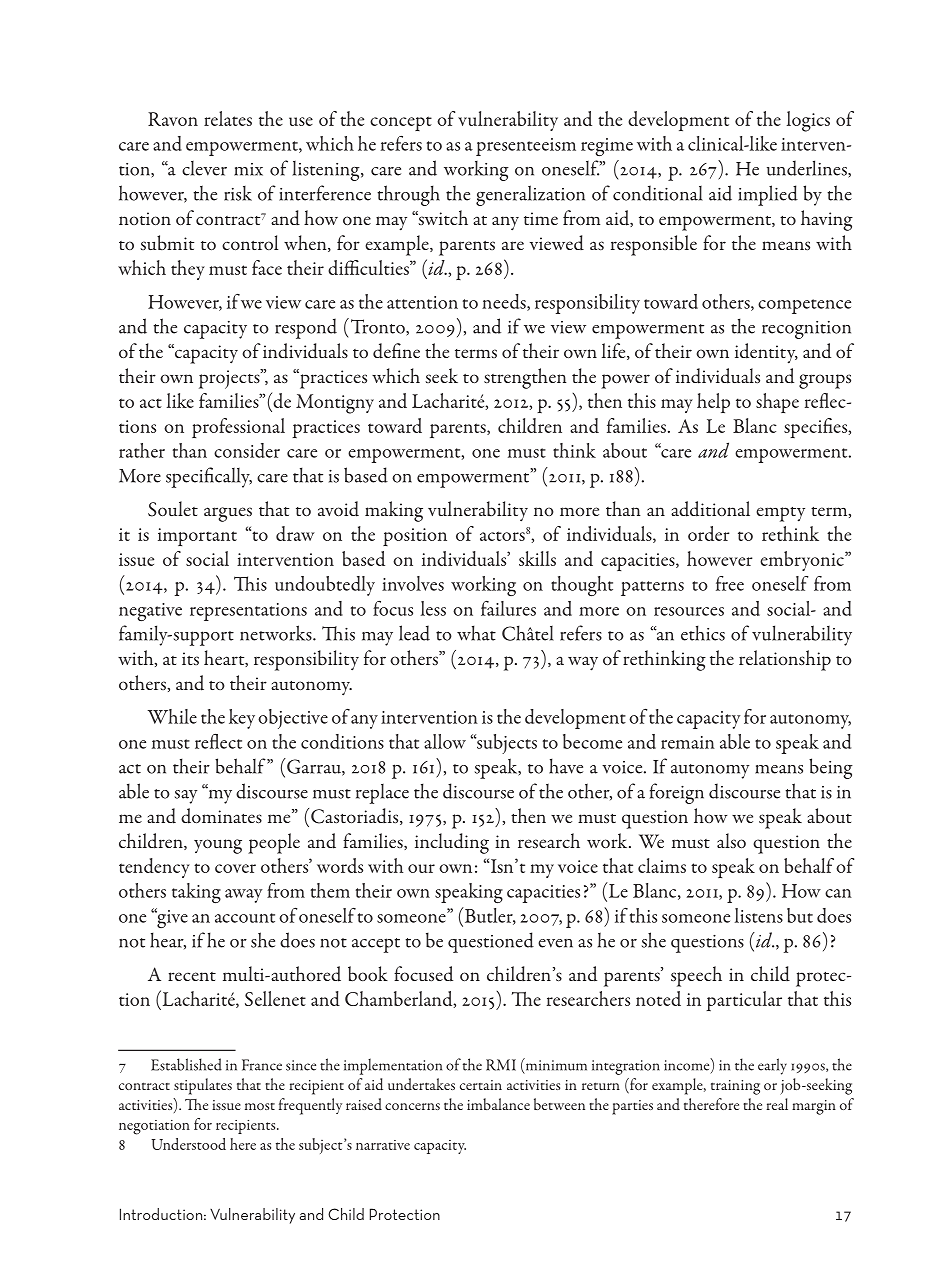  Describe the element at coordinates (808, 169) in the screenshot. I see `underlines` at that location.
